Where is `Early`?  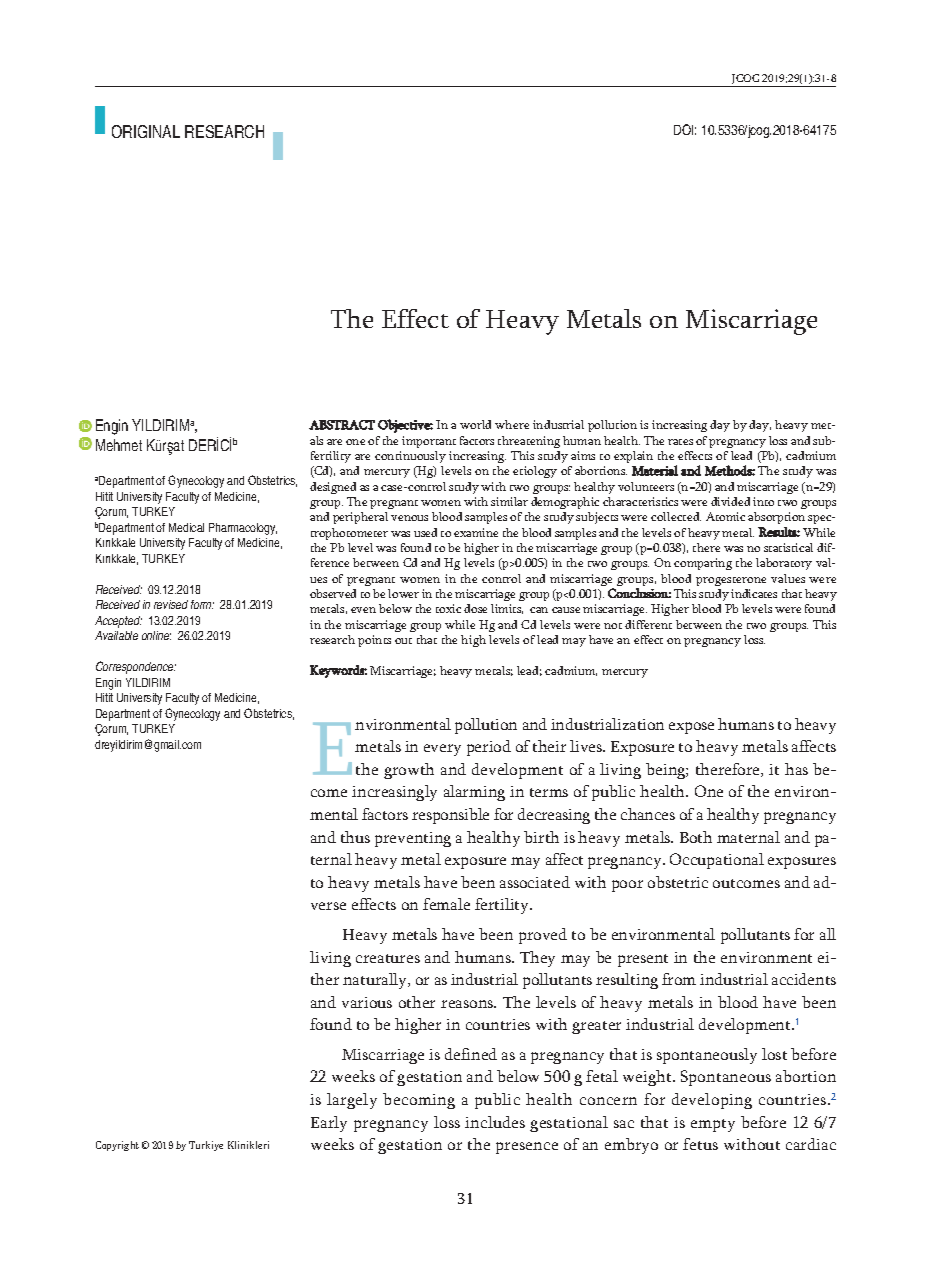 Early is located at coordinates (329, 1124).
